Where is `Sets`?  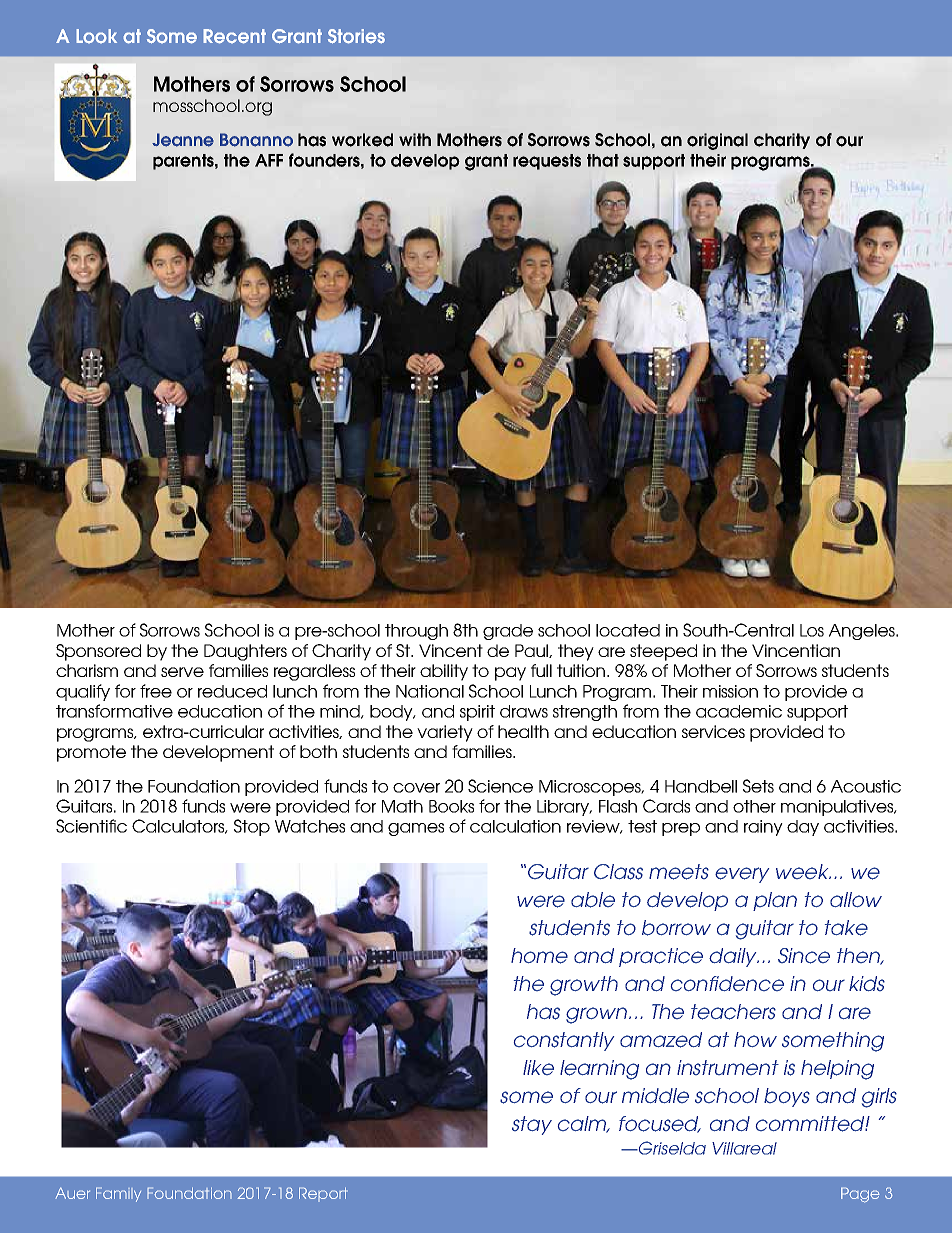 Sets is located at coordinates (758, 786).
